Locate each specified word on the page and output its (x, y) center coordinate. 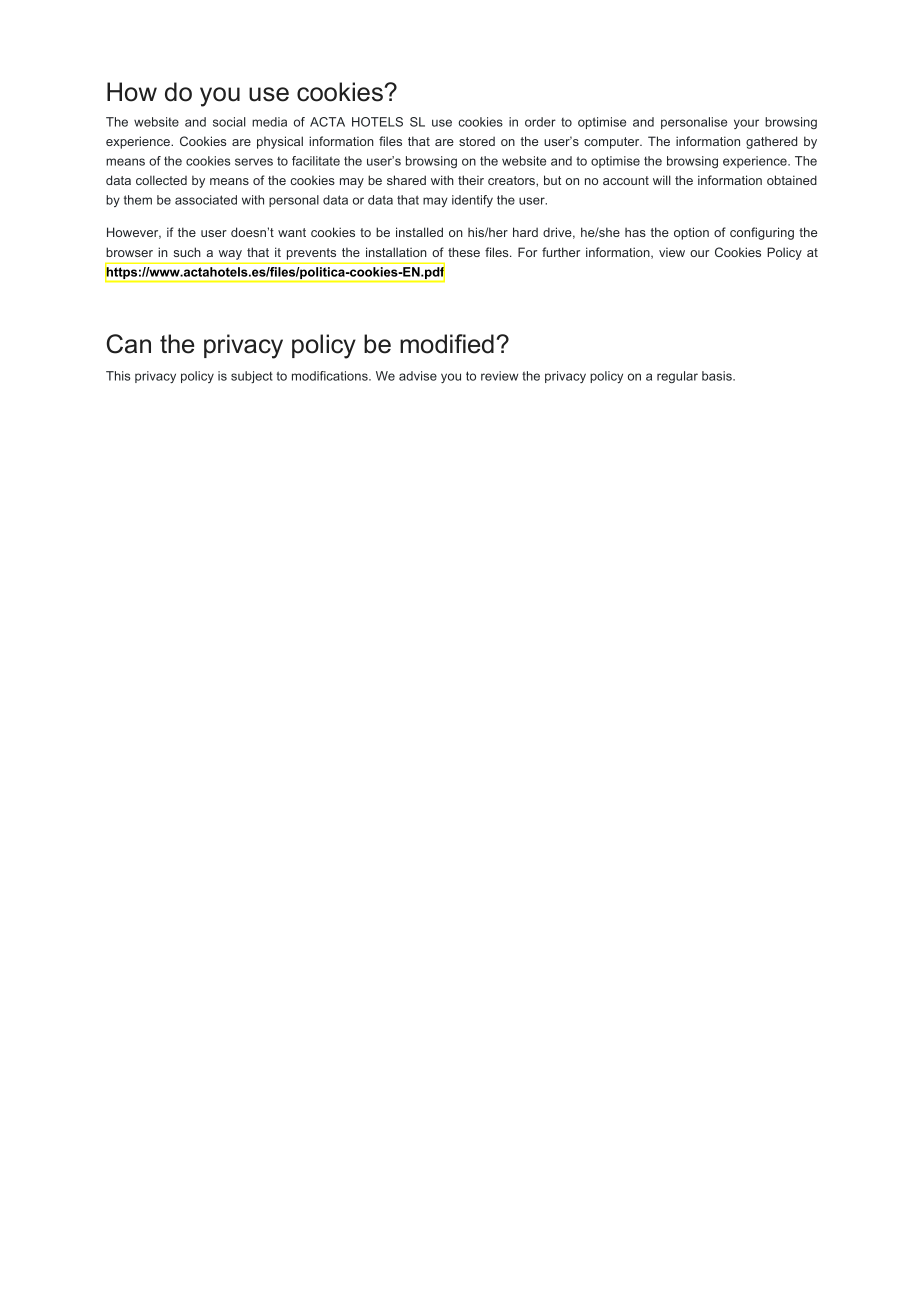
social (229, 122)
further (561, 252)
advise (418, 376)
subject (252, 377)
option (691, 233)
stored (477, 141)
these (464, 252)
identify (472, 201)
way (230, 255)
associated (206, 200)
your (746, 124)
